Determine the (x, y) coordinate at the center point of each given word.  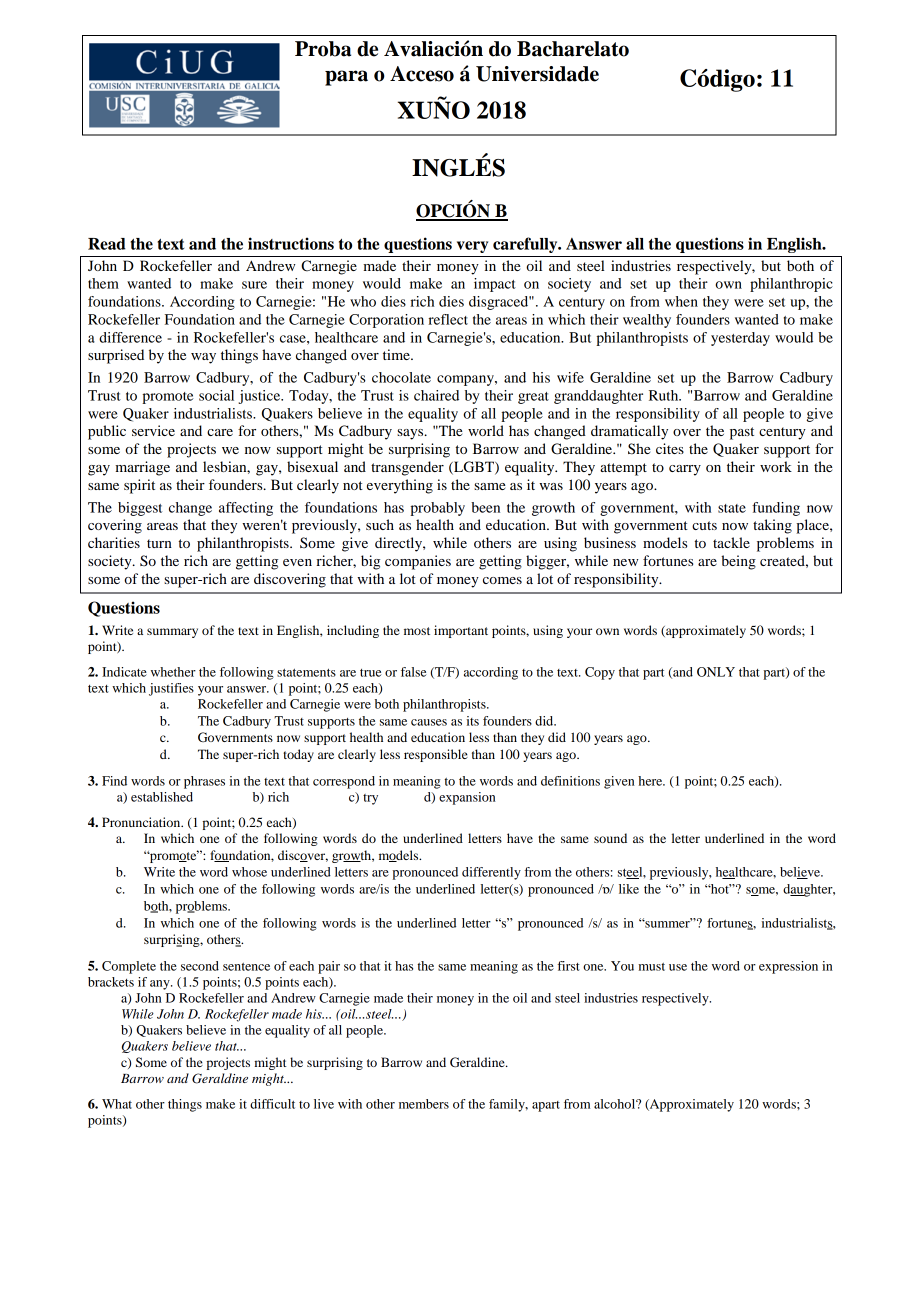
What (117, 1104)
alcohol (616, 1104)
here (651, 781)
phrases (204, 782)
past (742, 433)
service (153, 430)
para (346, 78)
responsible (436, 755)
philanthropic (791, 285)
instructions (291, 243)
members (424, 1104)
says (411, 434)
